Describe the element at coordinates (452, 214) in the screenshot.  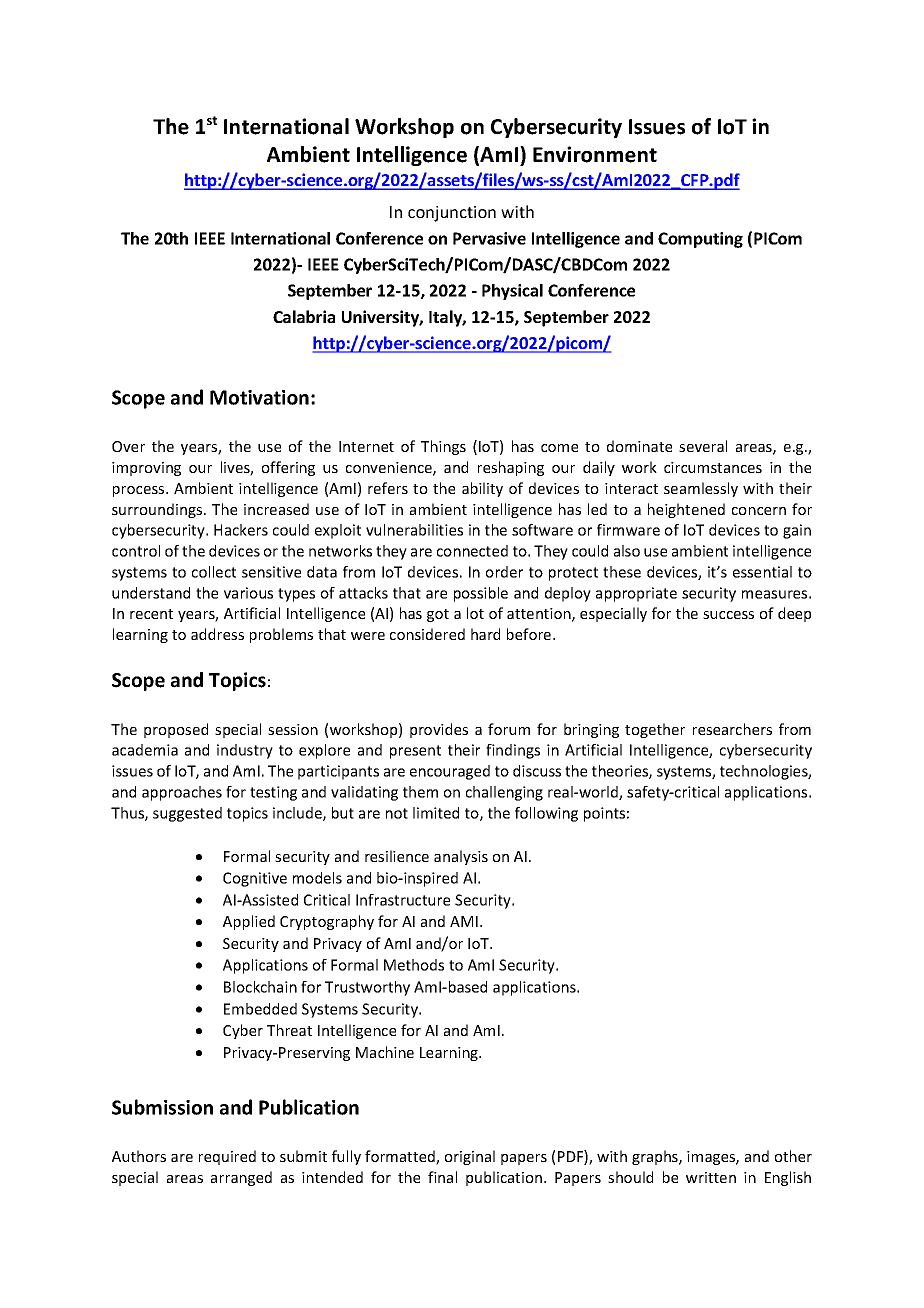
I see `conjunction` at that location.
